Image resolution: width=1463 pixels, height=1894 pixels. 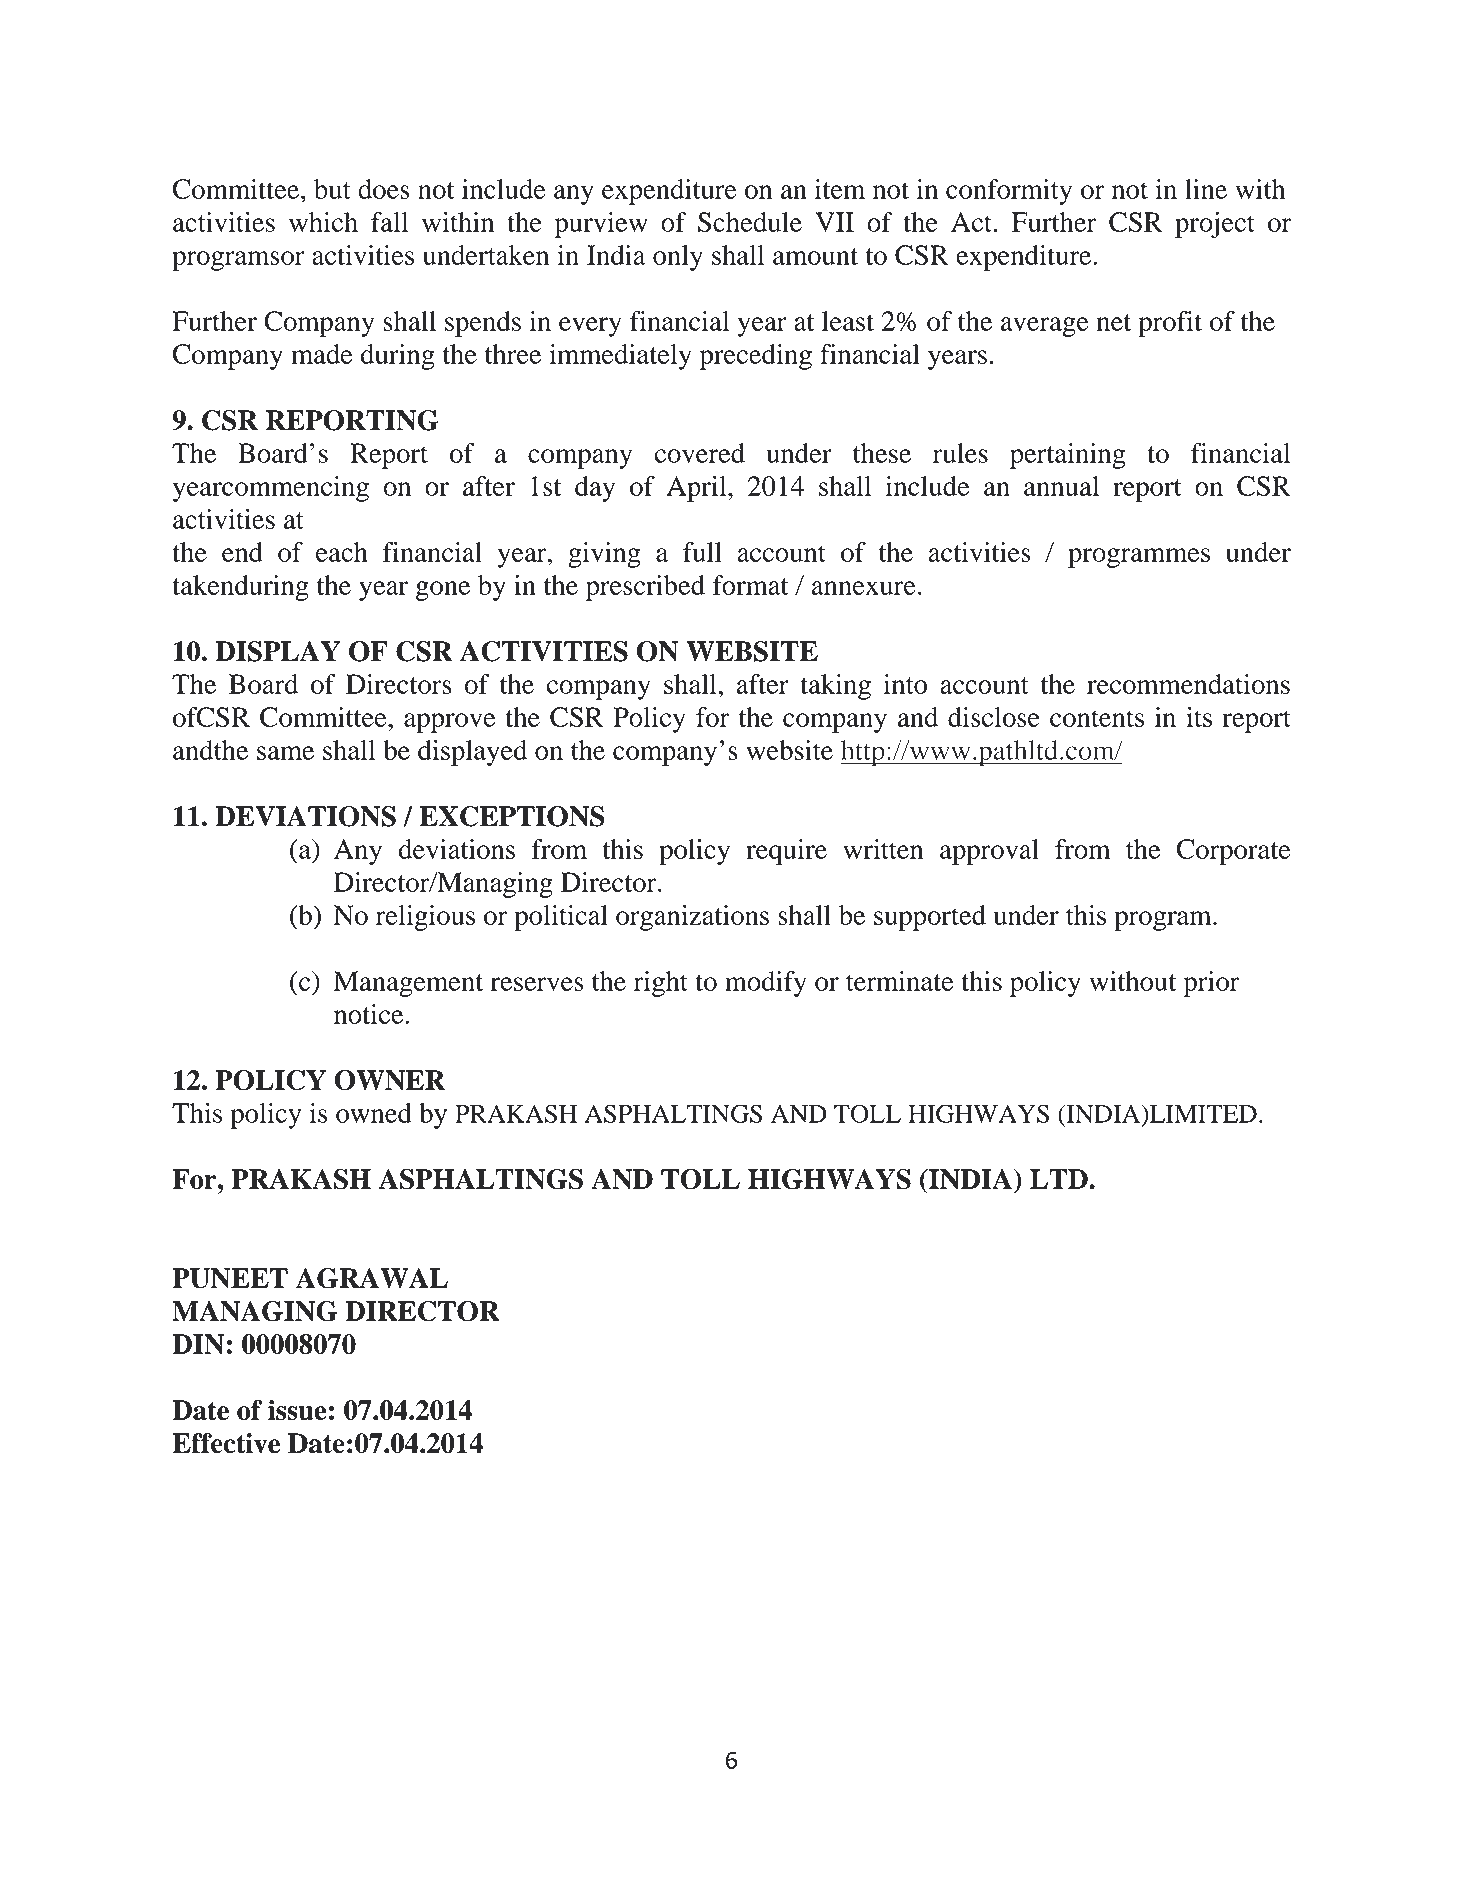 I want to click on format, so click(x=750, y=585).
